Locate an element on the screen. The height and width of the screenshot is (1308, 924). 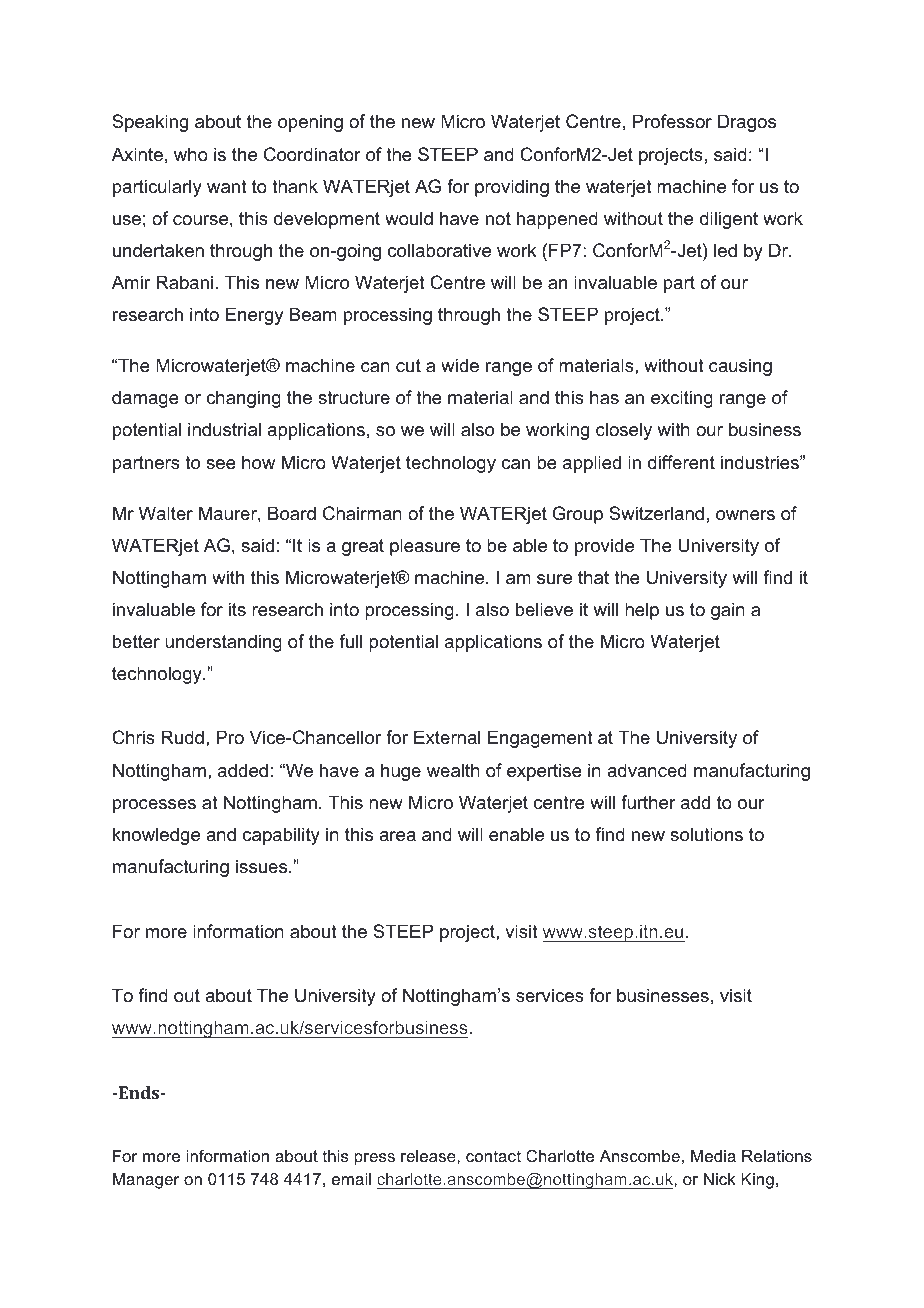
who is located at coordinates (191, 154).
